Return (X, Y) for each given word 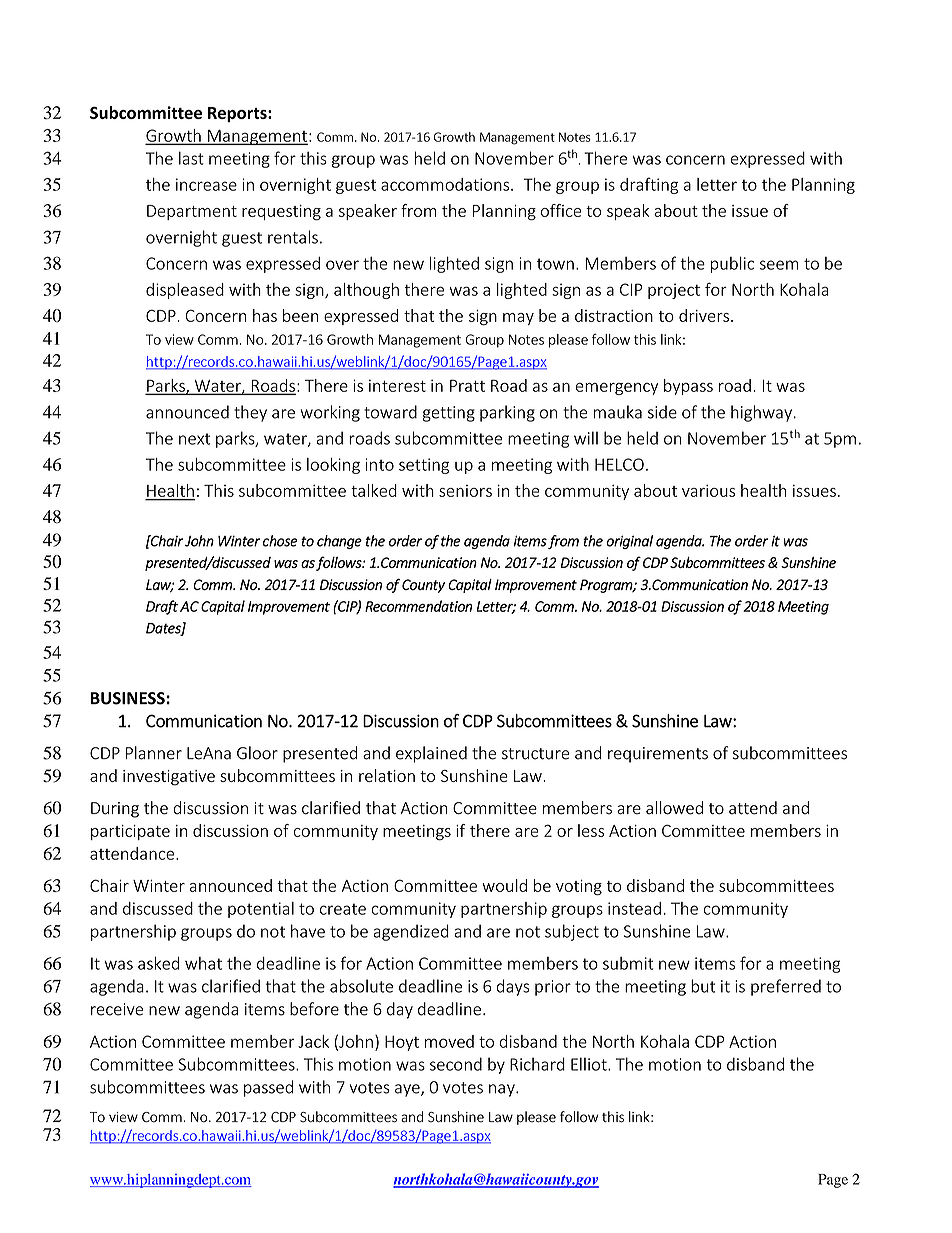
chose (280, 541)
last (191, 158)
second (456, 1064)
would (504, 885)
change (339, 542)
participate (130, 832)
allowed (674, 808)
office (561, 210)
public (732, 264)
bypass (688, 387)
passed (268, 1088)
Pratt (467, 385)
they (250, 413)
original (629, 542)
